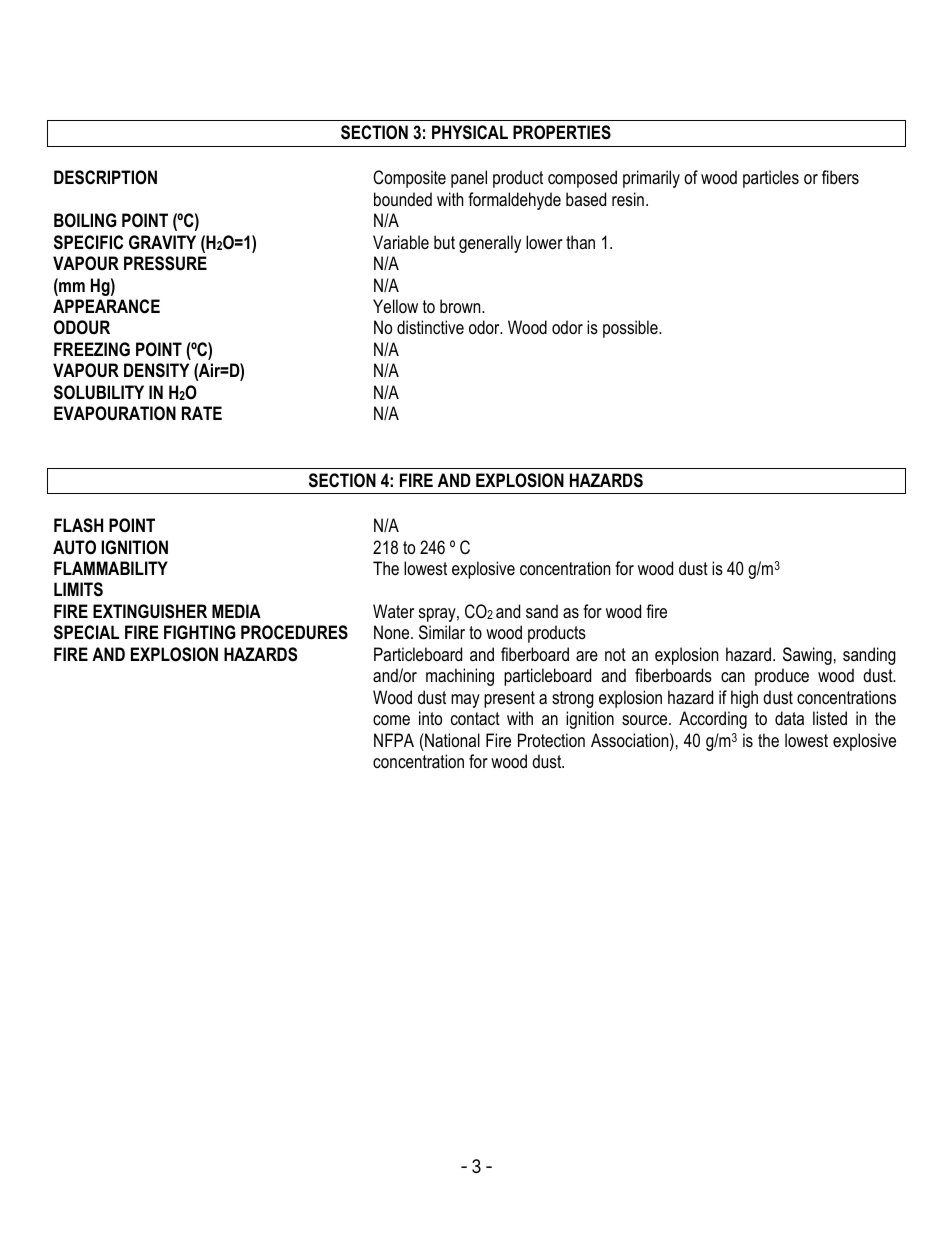 This screenshot has width=952, height=1233. I want to click on come, so click(391, 720).
